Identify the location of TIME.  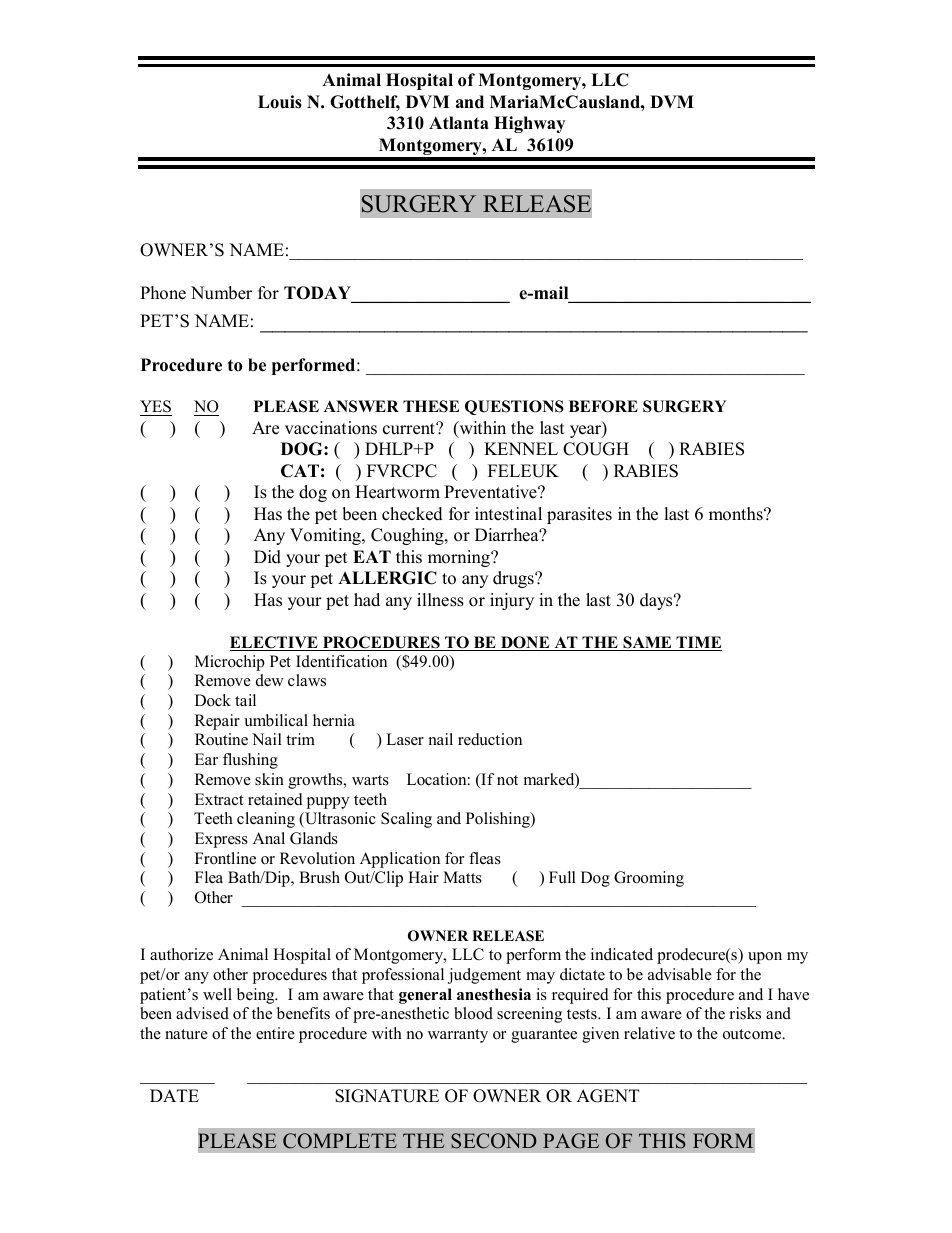
(698, 643).
